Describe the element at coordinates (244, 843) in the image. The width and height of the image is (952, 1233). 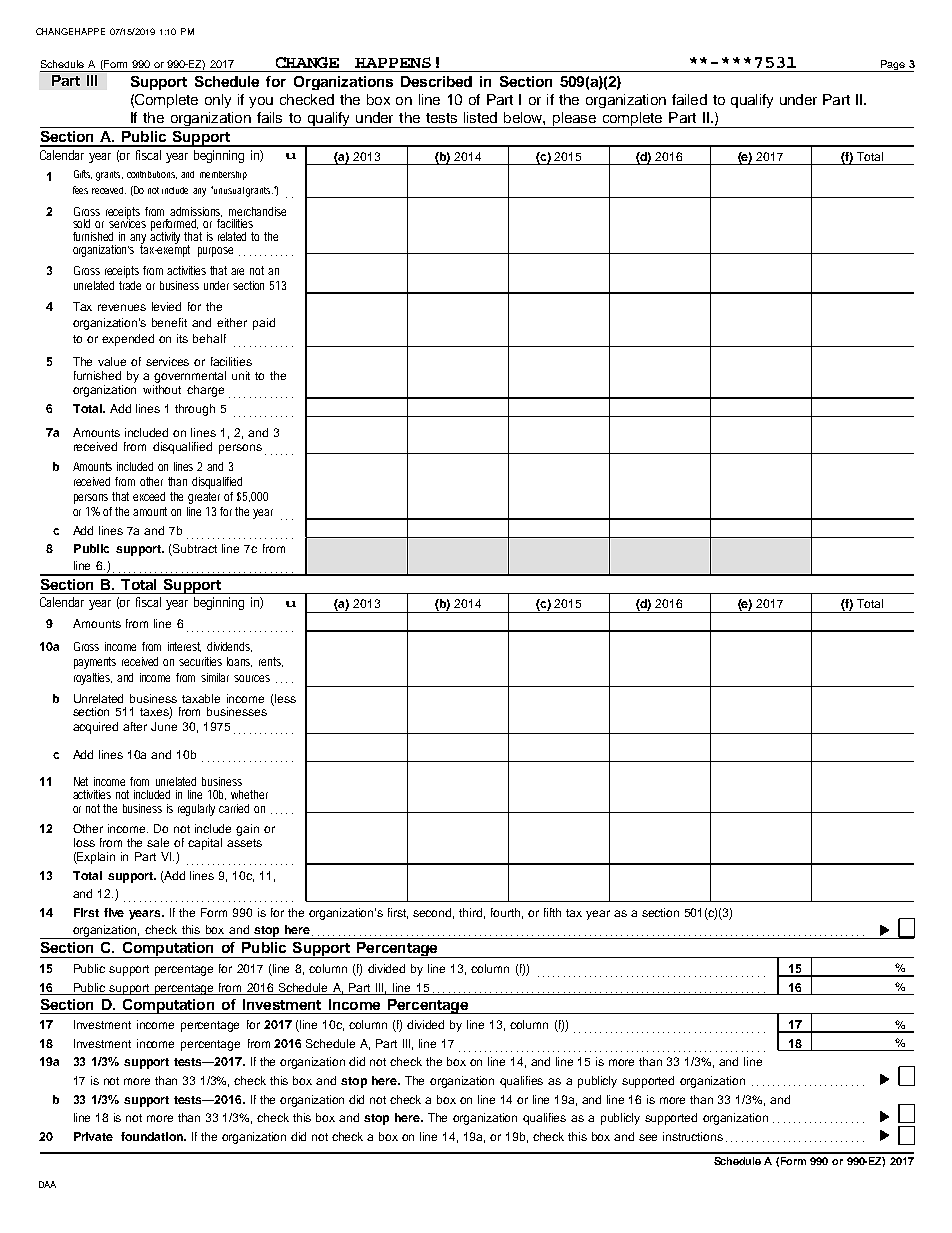
I see `assets` at that location.
